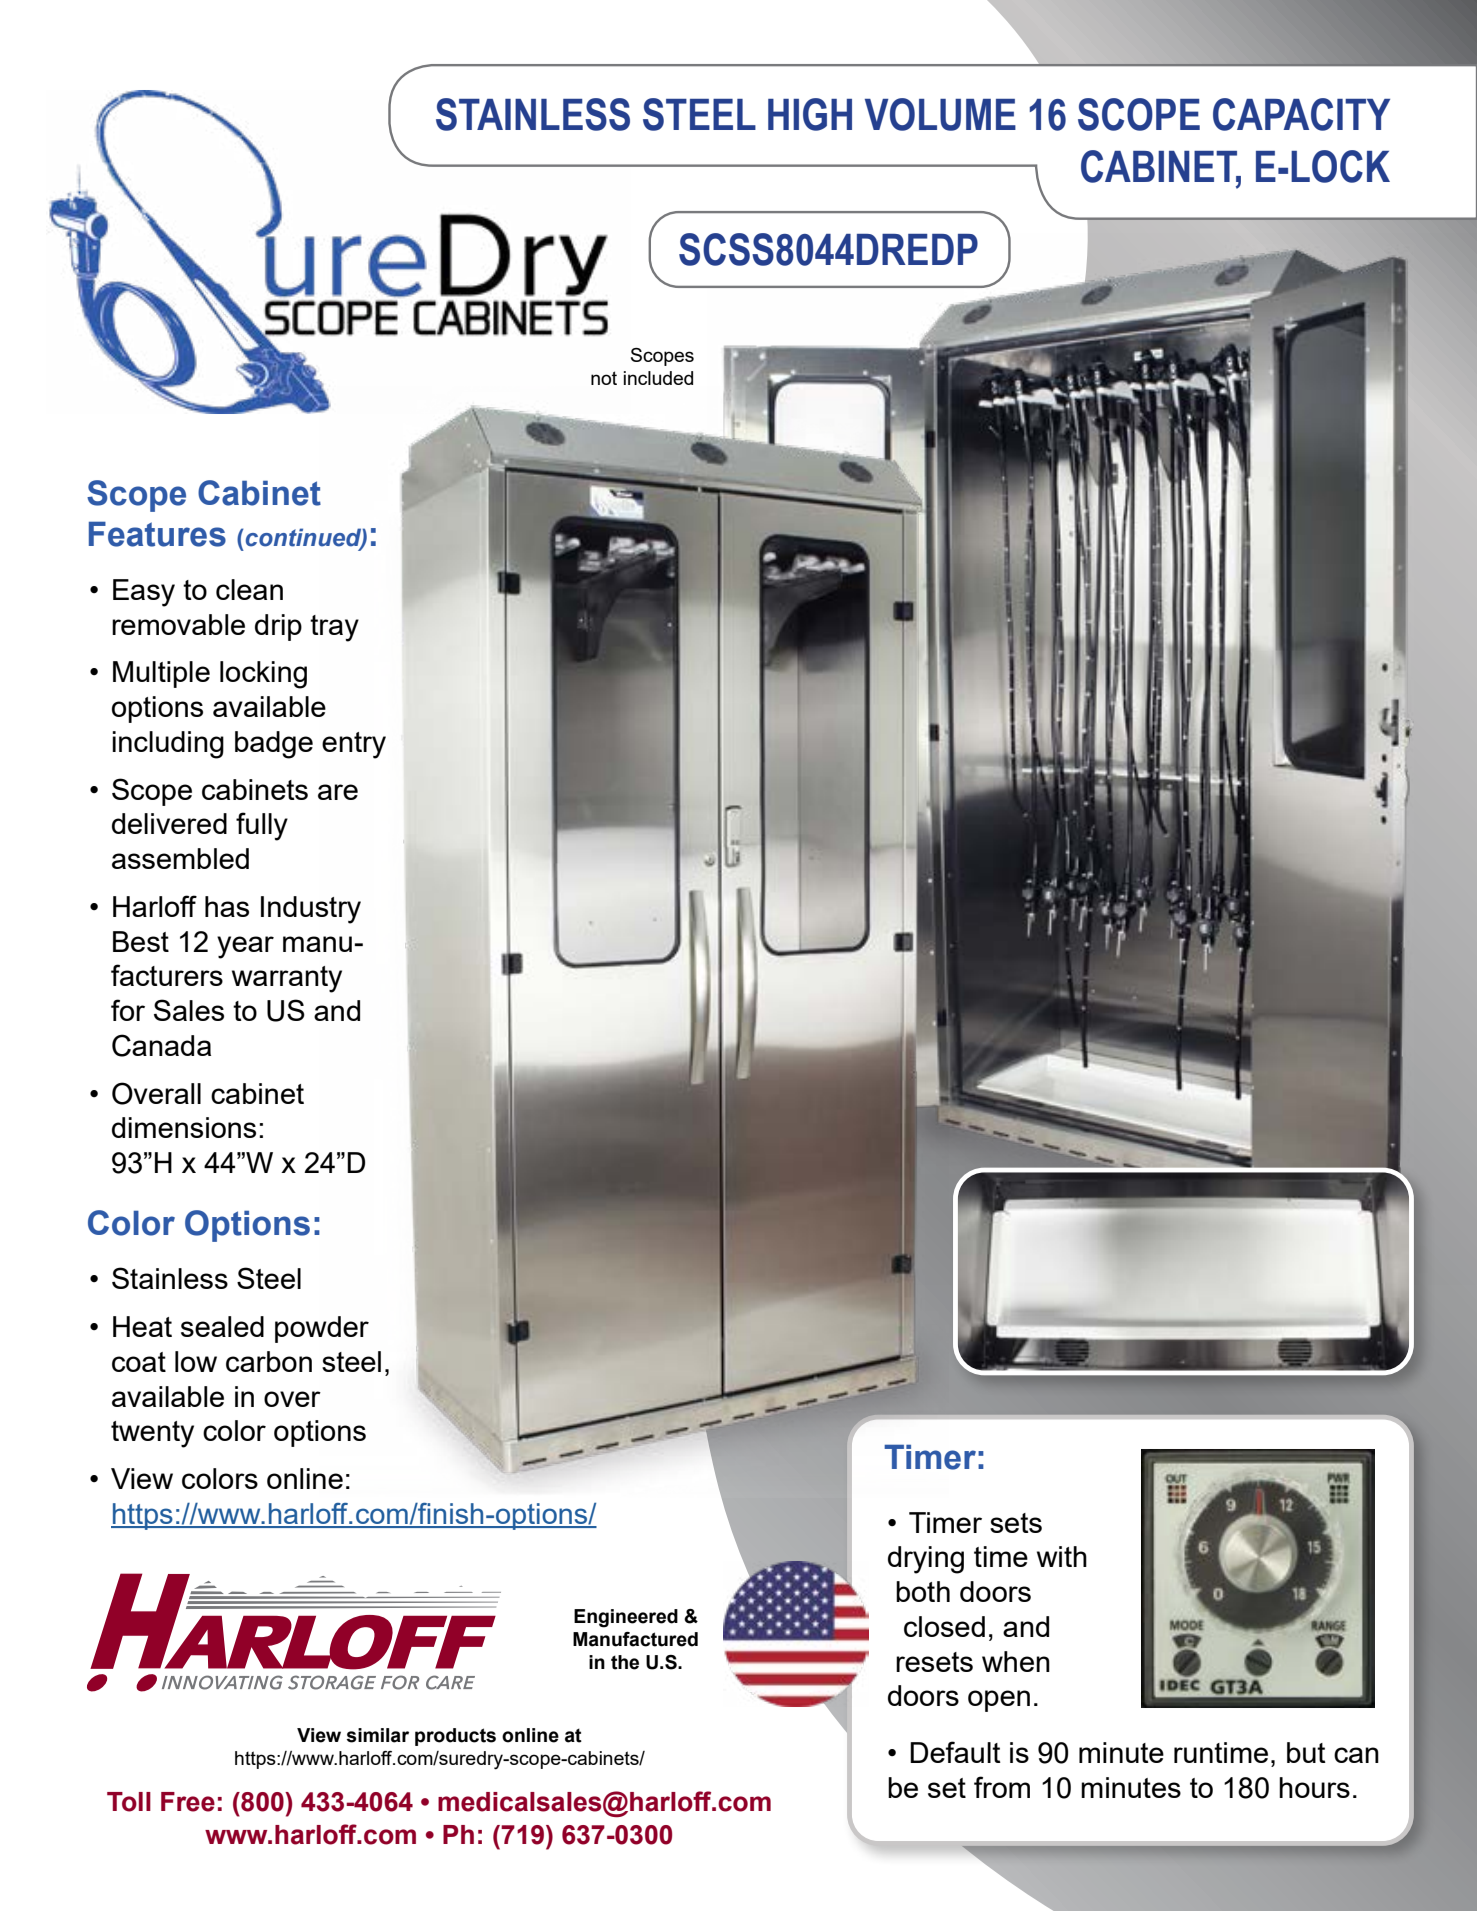 This screenshot has width=1477, height=1911. I want to click on year, so click(245, 947).
